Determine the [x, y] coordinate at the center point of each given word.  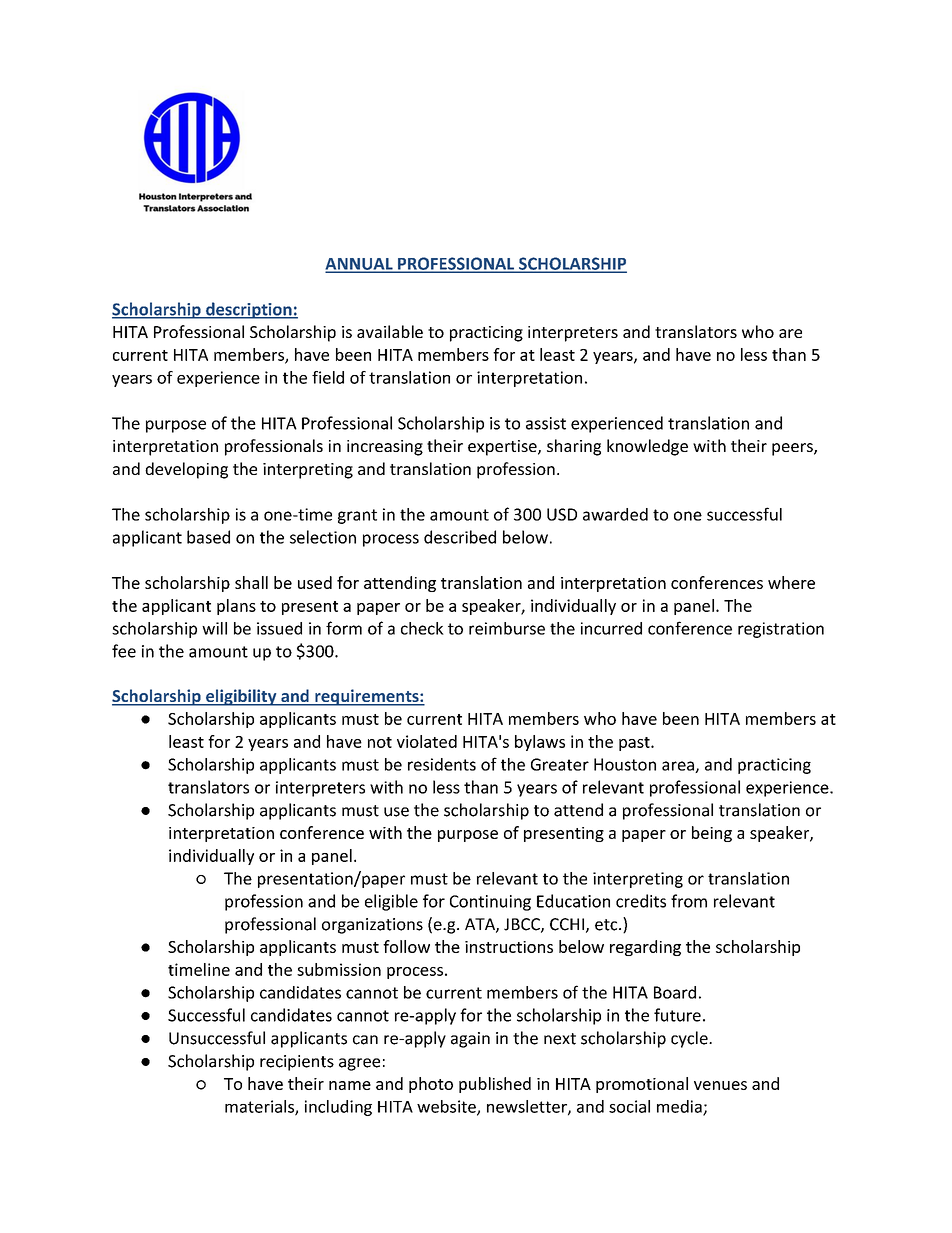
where [791, 582]
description [249, 310]
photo [431, 1085]
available [390, 331]
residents [442, 764]
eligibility [241, 697]
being [712, 834]
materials [260, 1107]
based [208, 537]
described [460, 537]
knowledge [647, 447]
